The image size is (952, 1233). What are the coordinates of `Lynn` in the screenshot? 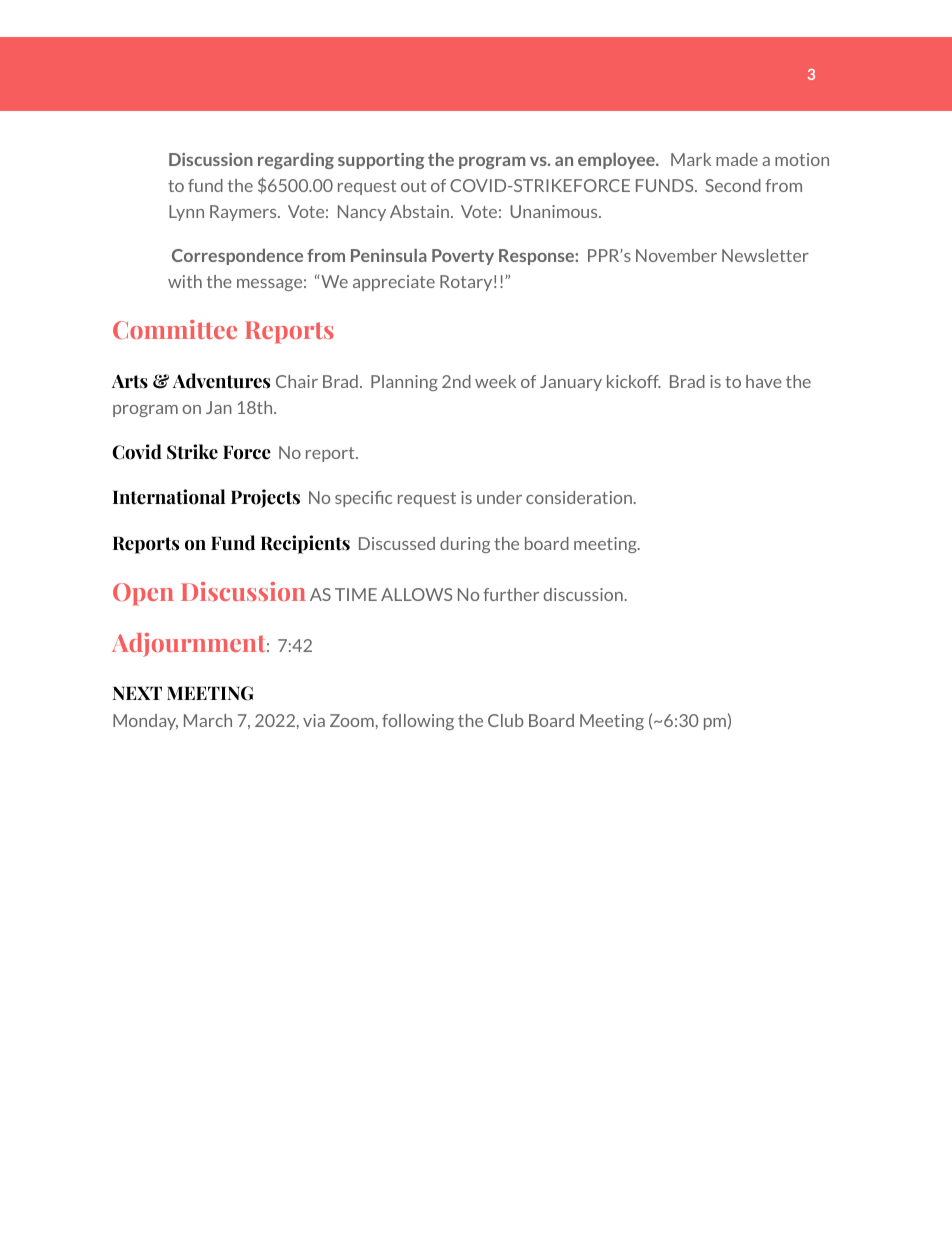 It's located at (186, 213).
